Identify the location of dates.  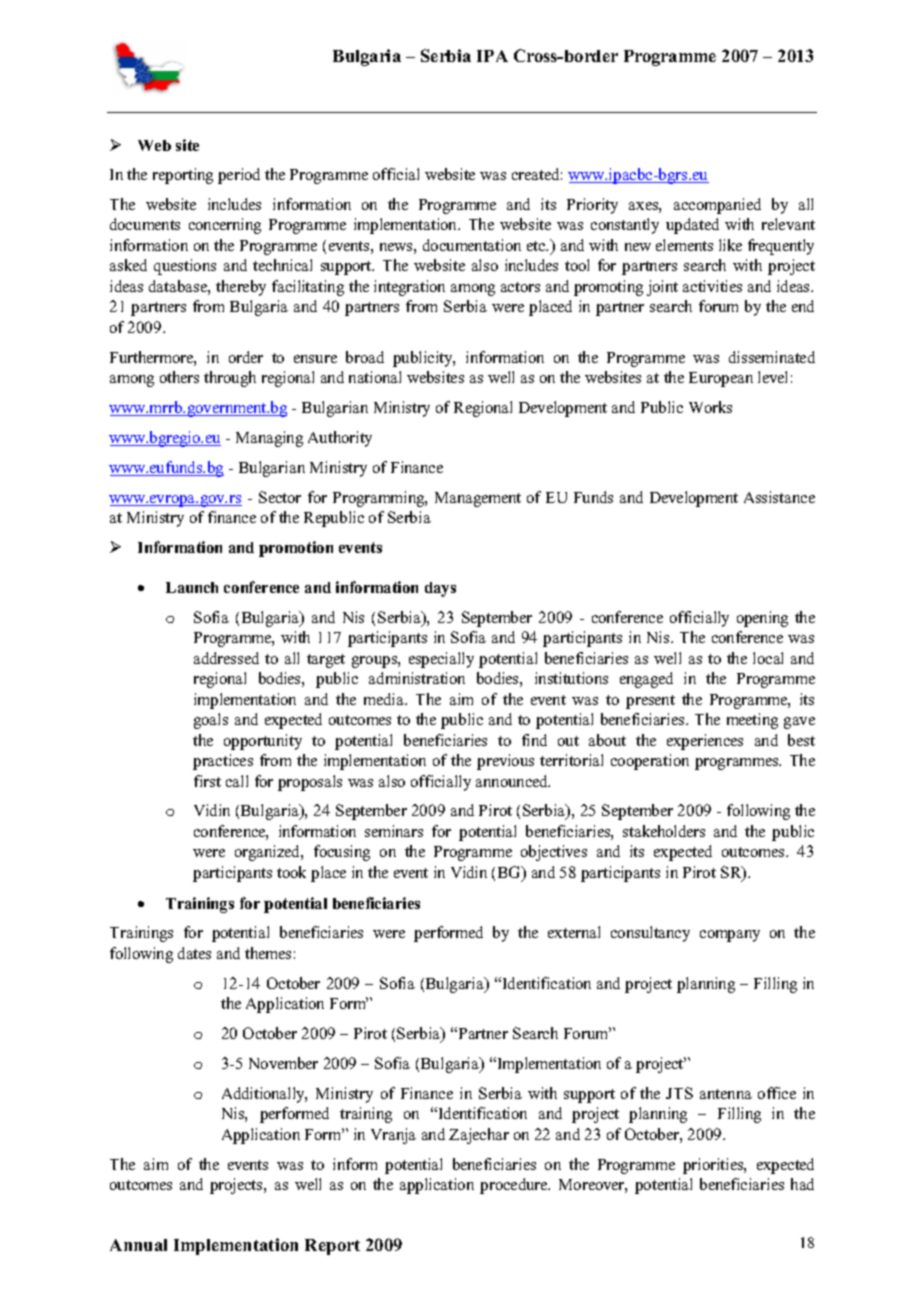
(194, 953).
